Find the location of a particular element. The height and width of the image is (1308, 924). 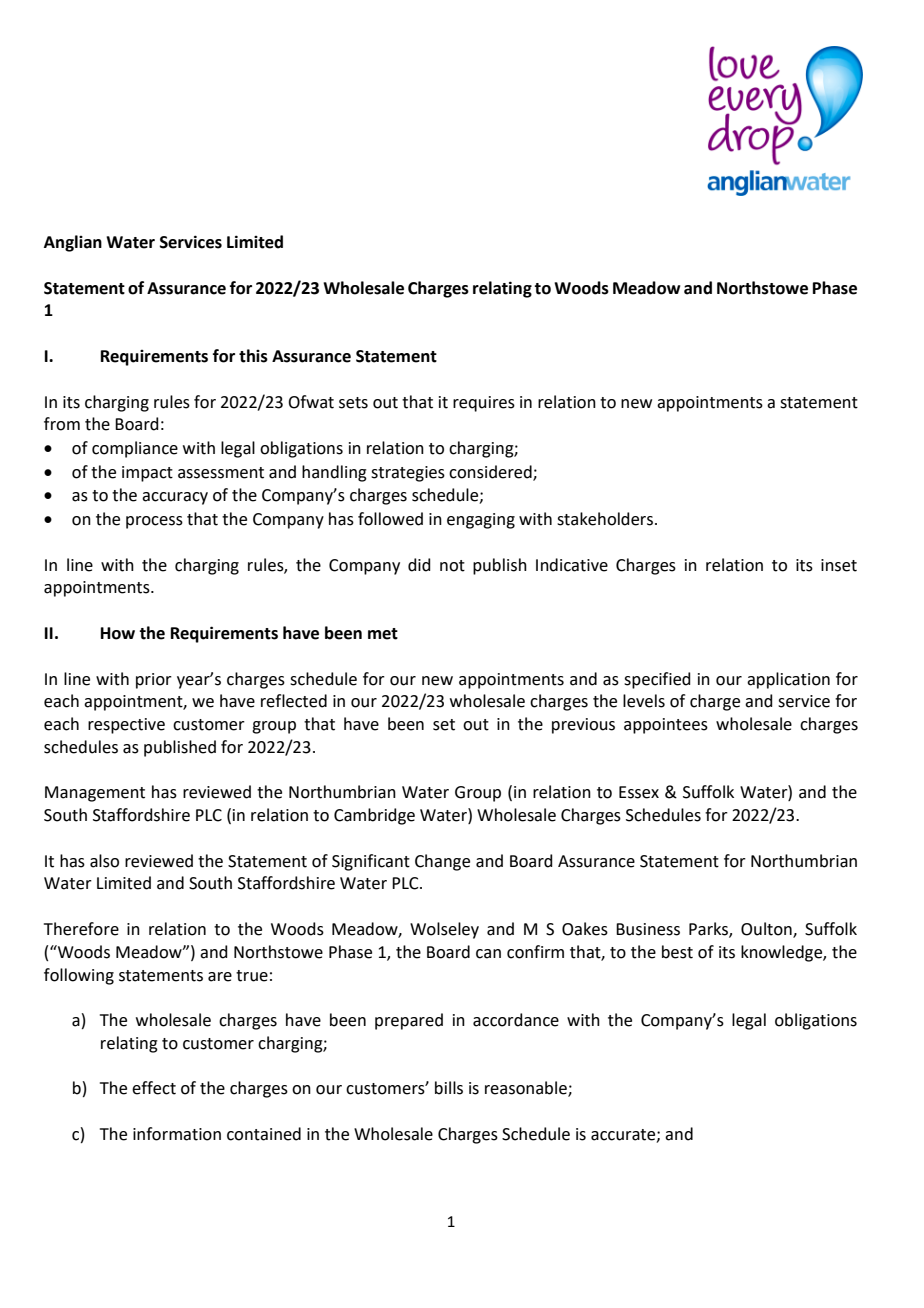

prior is located at coordinates (154, 681).
